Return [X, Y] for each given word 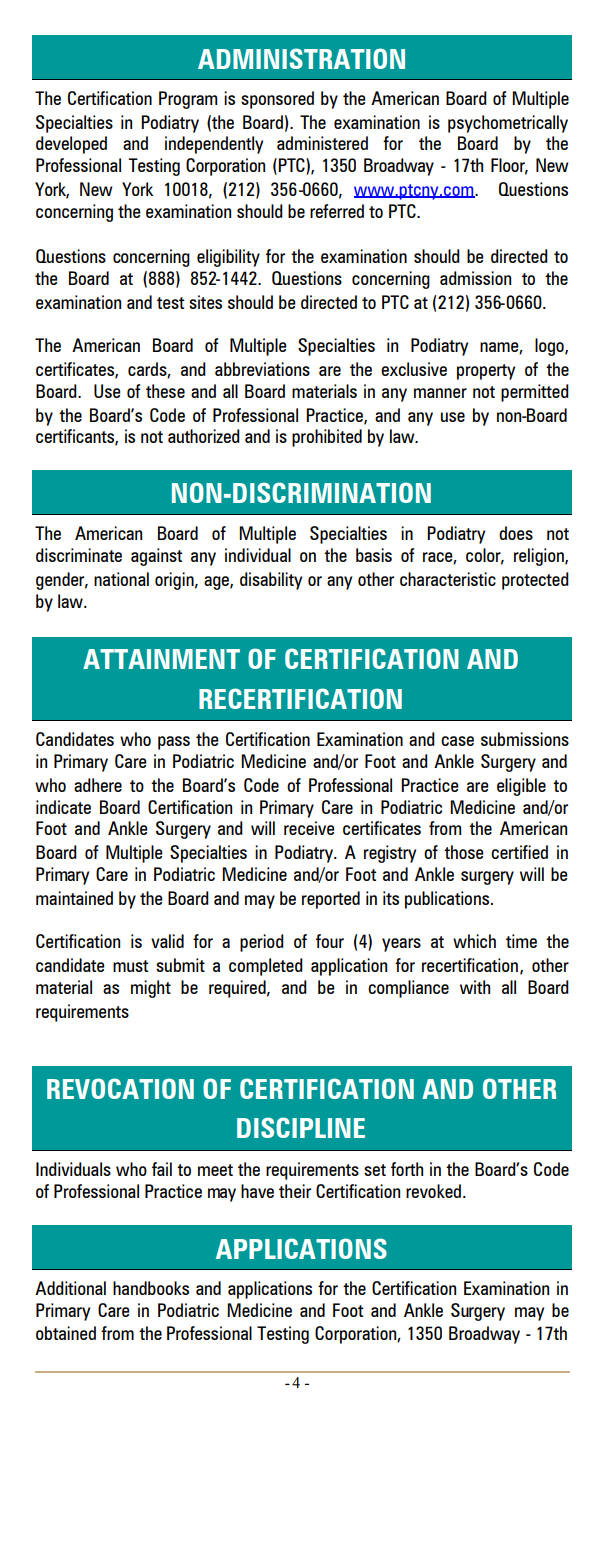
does [516, 533]
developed [71, 145]
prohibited [327, 438]
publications [448, 900]
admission [475, 278]
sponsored [277, 100]
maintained [74, 898]
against [156, 557]
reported [331, 900]
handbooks [151, 1288]
